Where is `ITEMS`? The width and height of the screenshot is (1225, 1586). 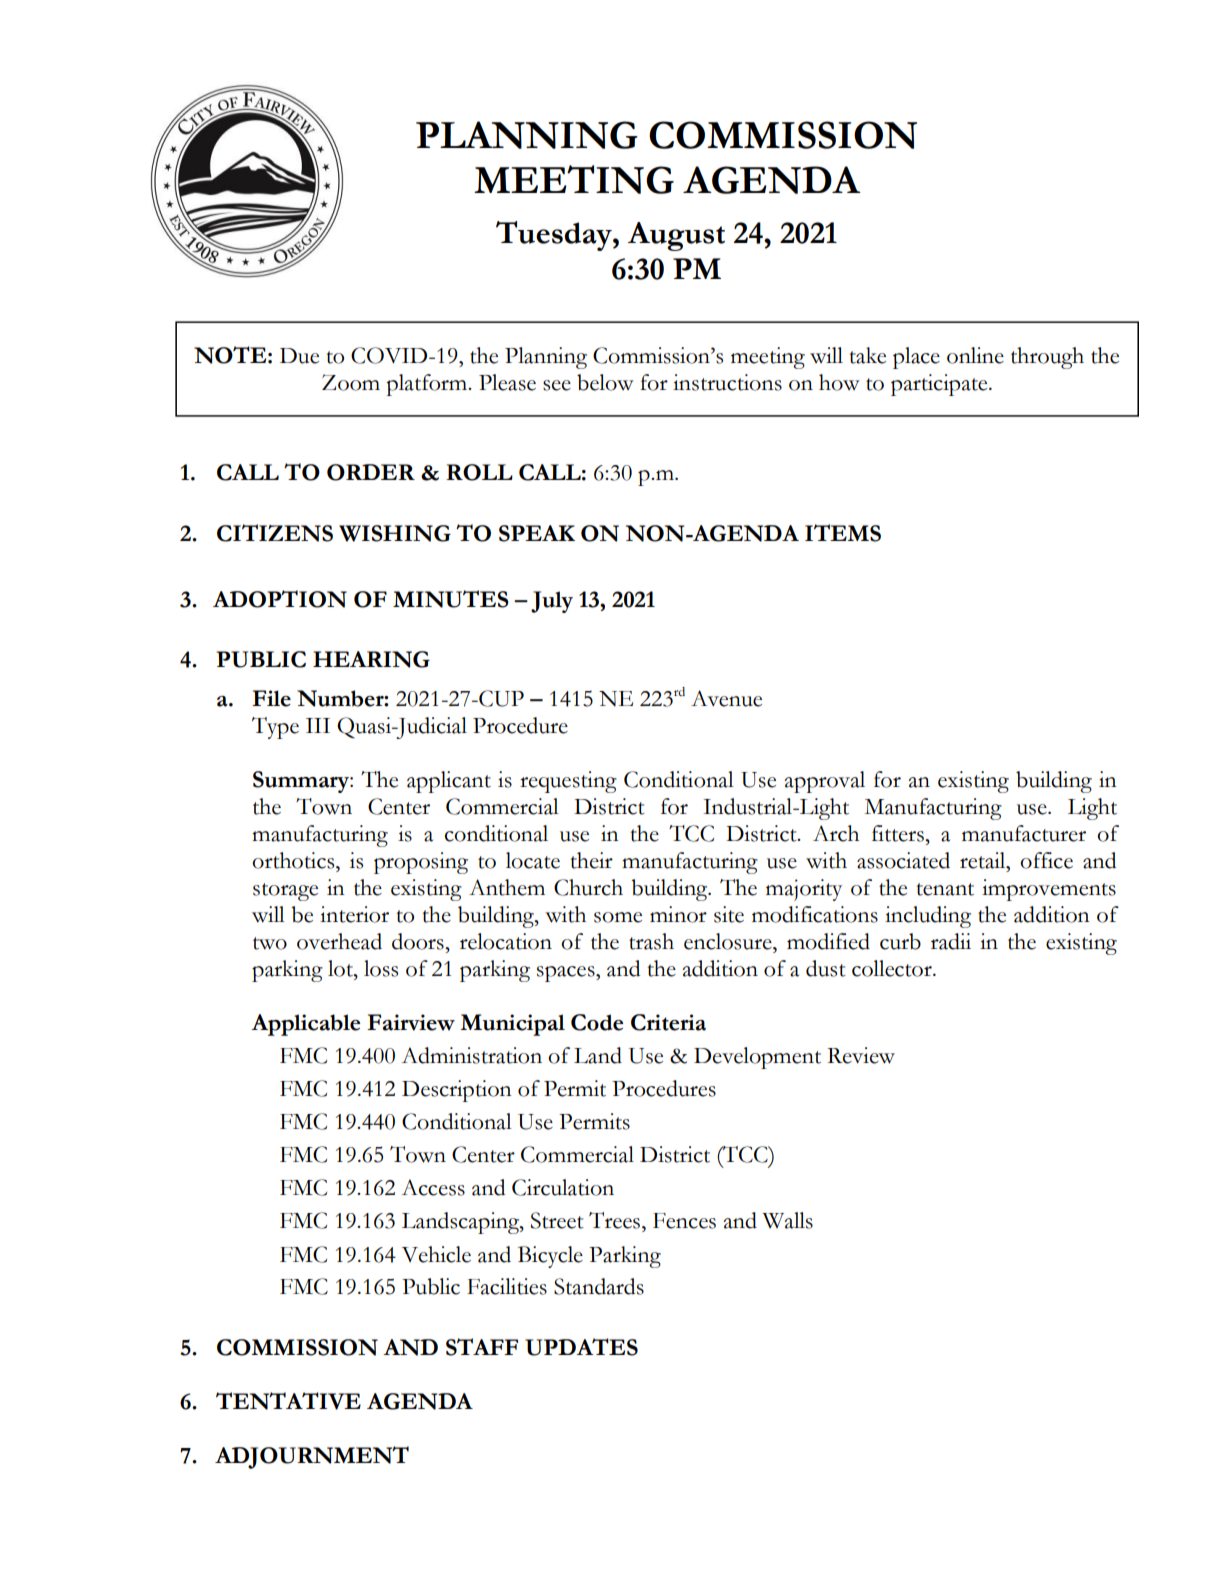
ITEMS is located at coordinates (843, 533).
